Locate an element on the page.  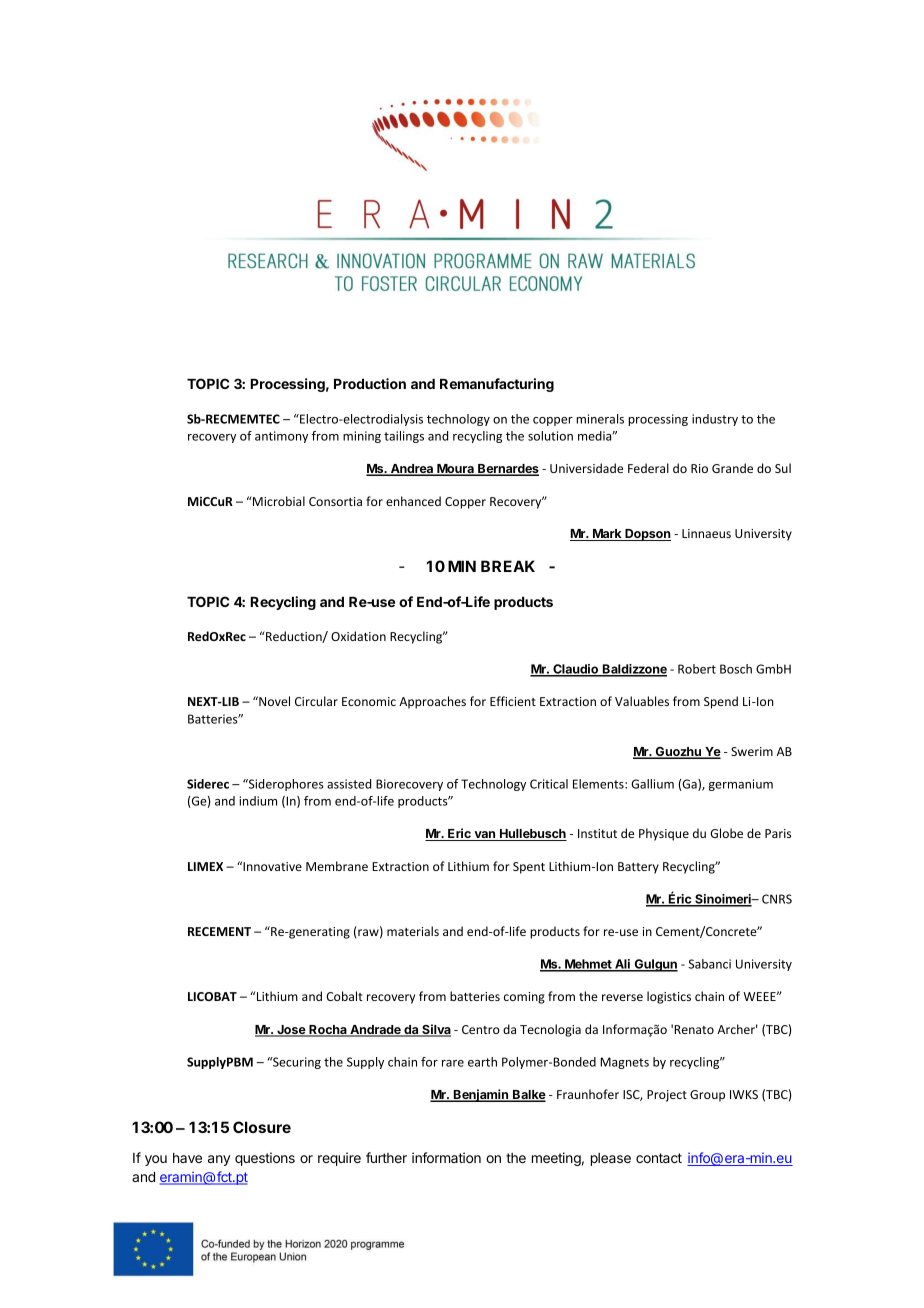
Spent is located at coordinates (529, 868).
